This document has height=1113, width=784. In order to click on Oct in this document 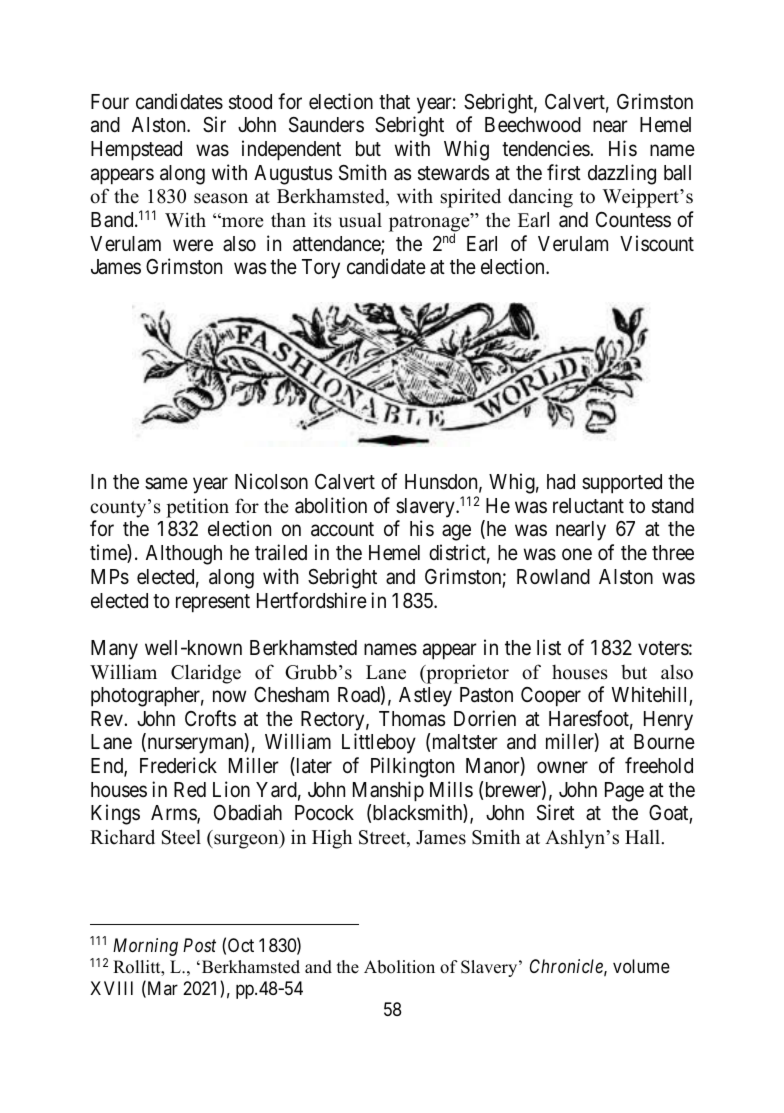, I will do `click(241, 945)`.
